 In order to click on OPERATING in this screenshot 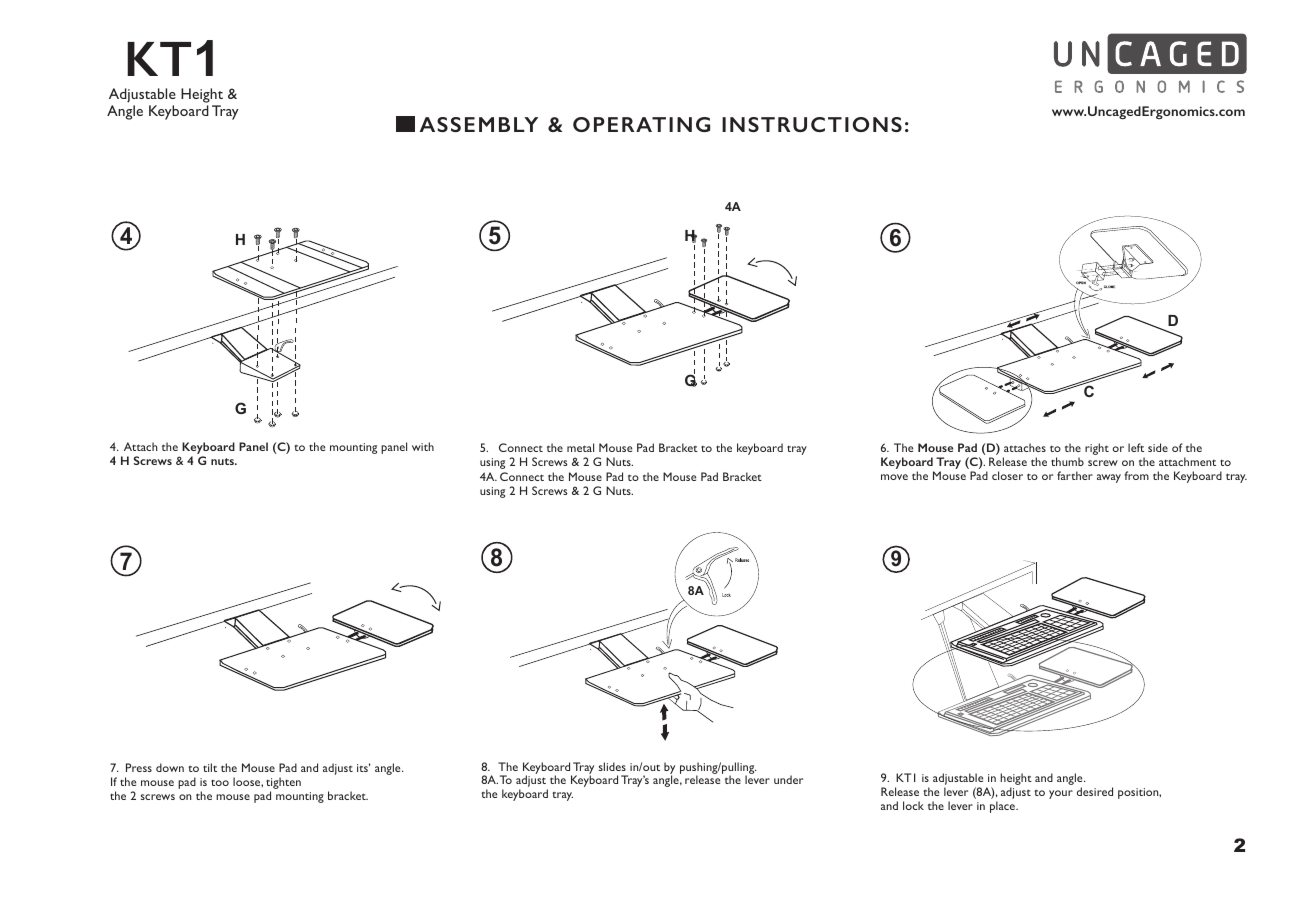, I will do `click(641, 124)`.
